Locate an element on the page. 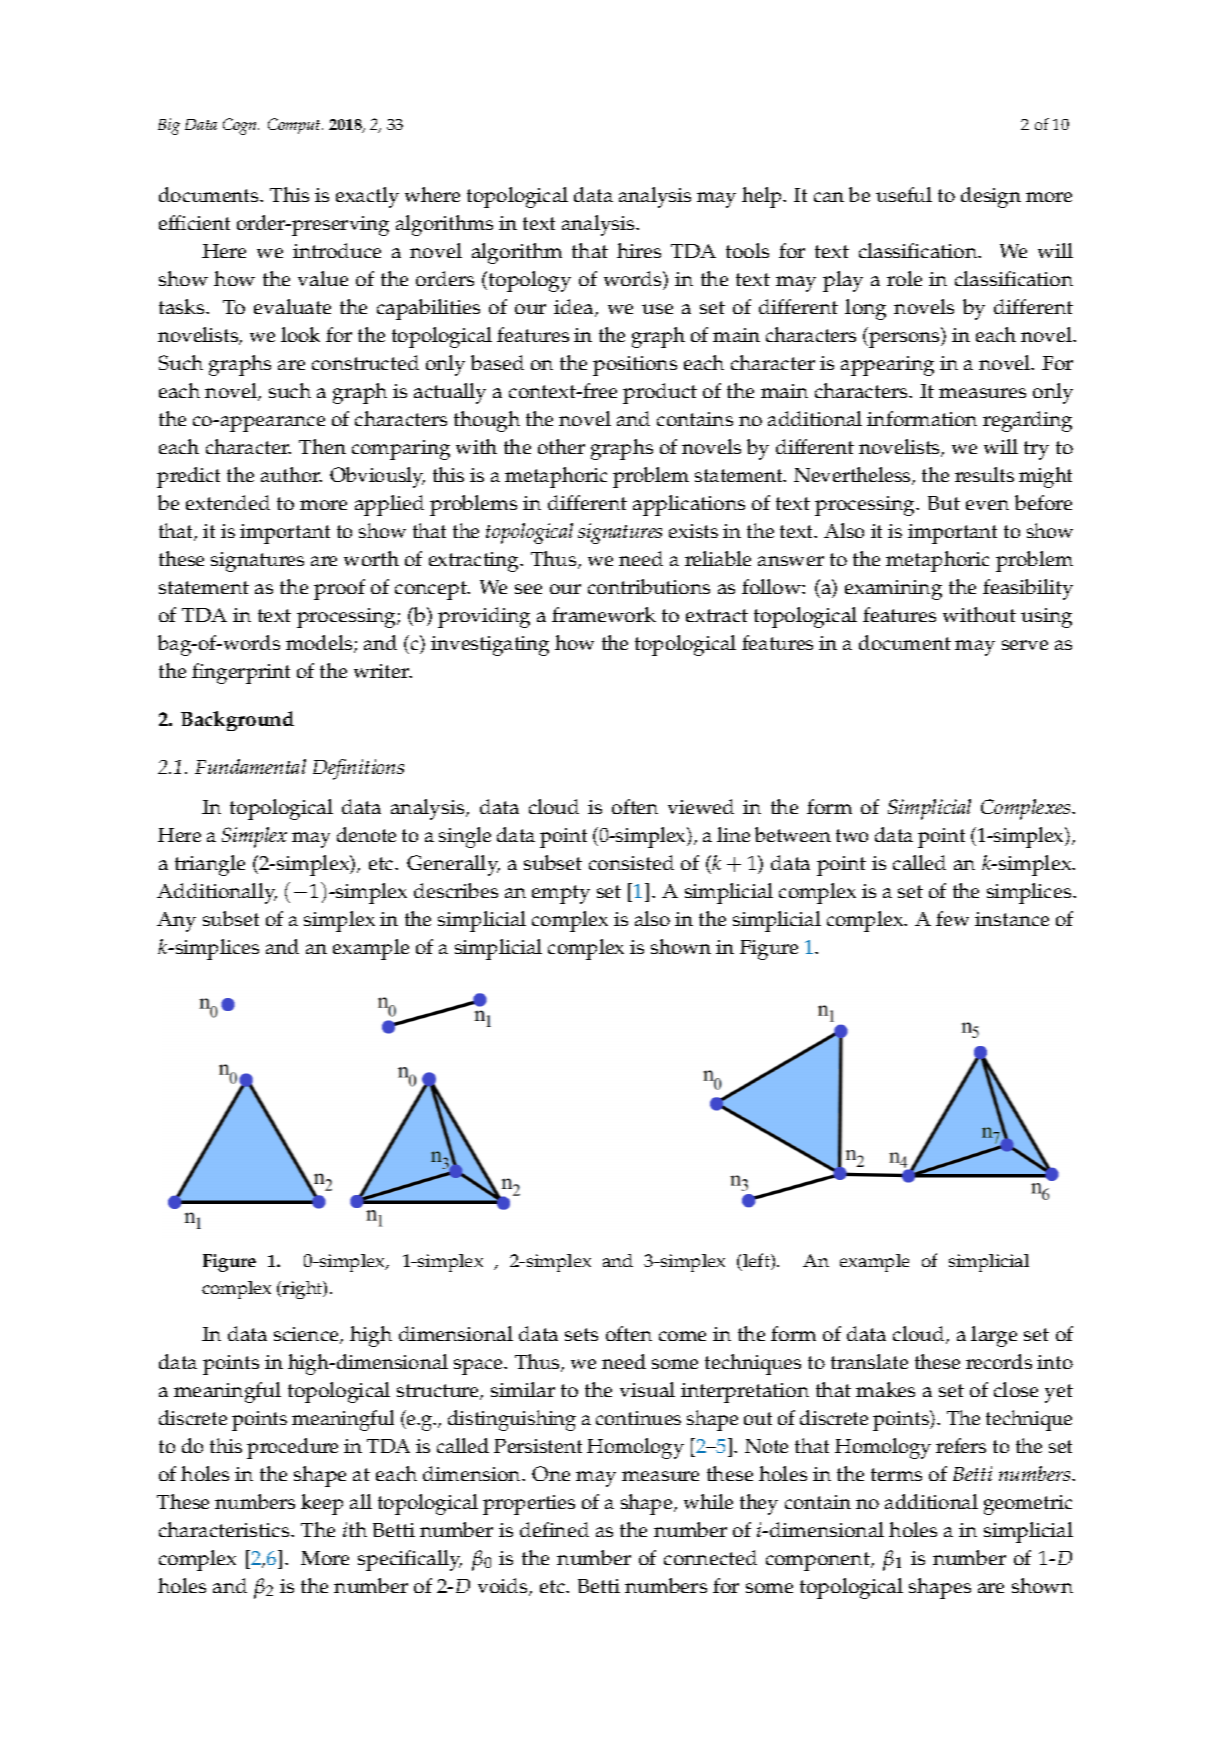 The width and height of the document is (1232, 1743). results is located at coordinates (984, 474).
